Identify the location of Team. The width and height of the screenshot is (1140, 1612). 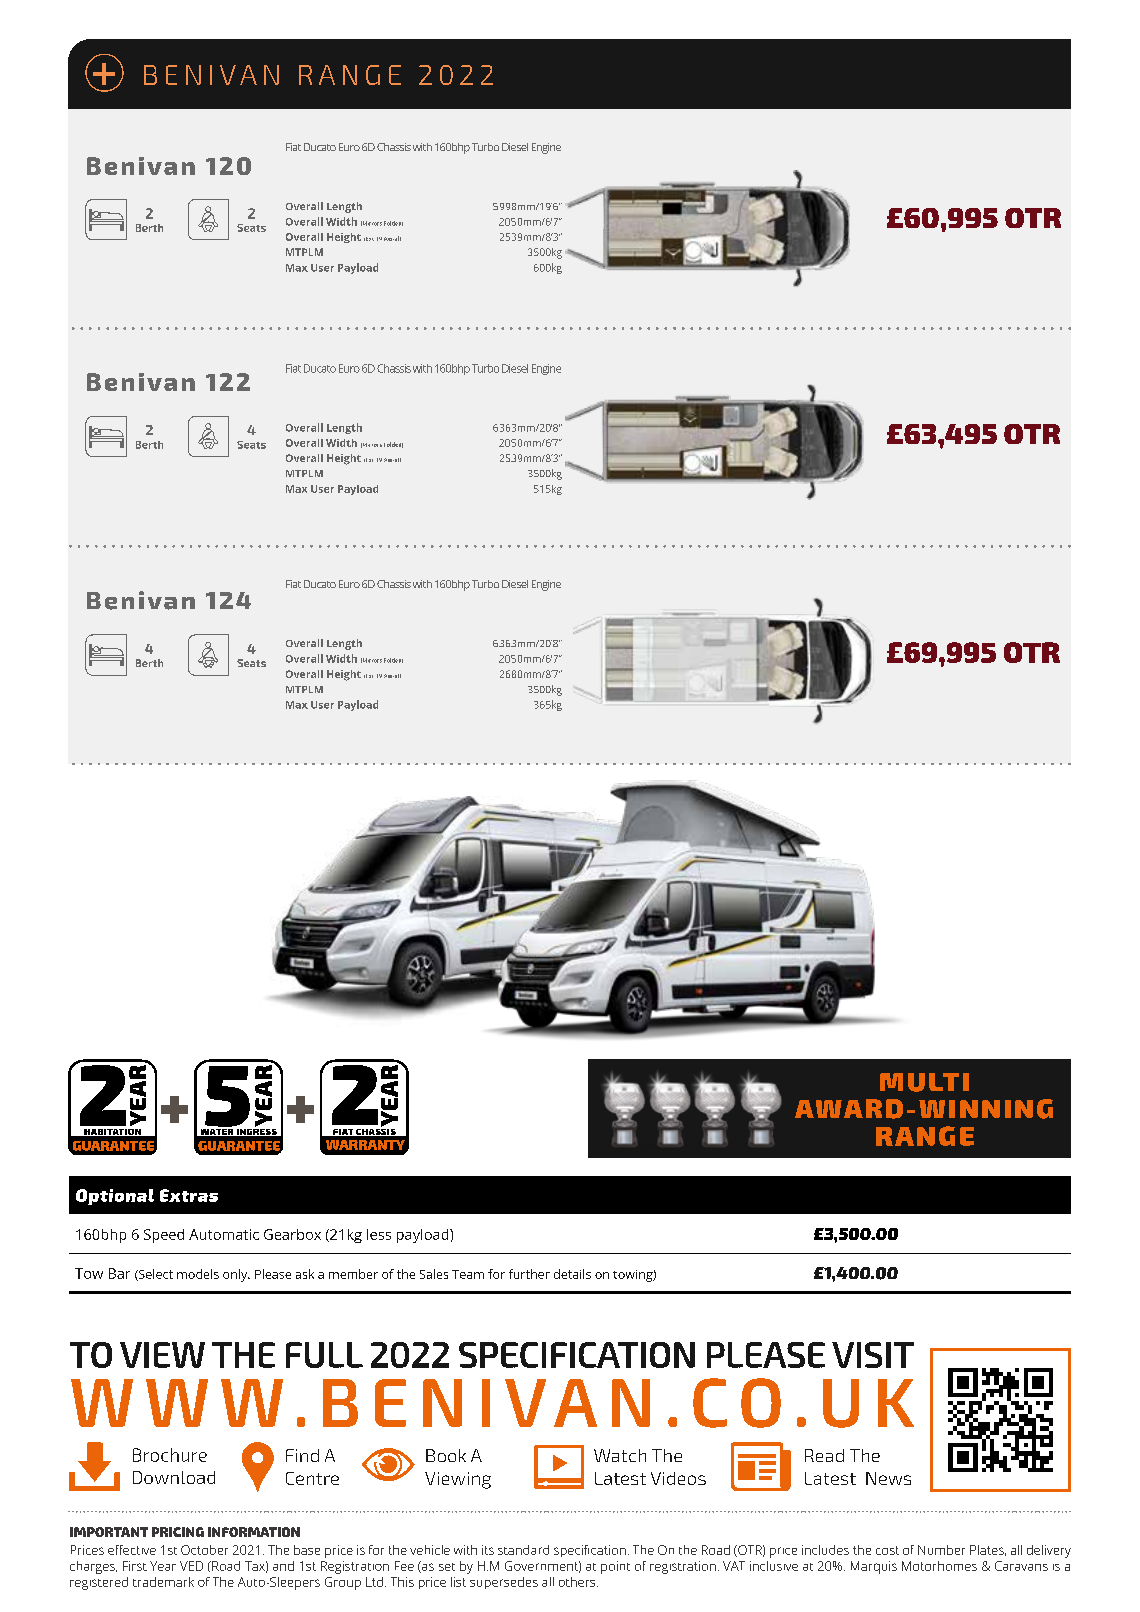
(468, 1274).
